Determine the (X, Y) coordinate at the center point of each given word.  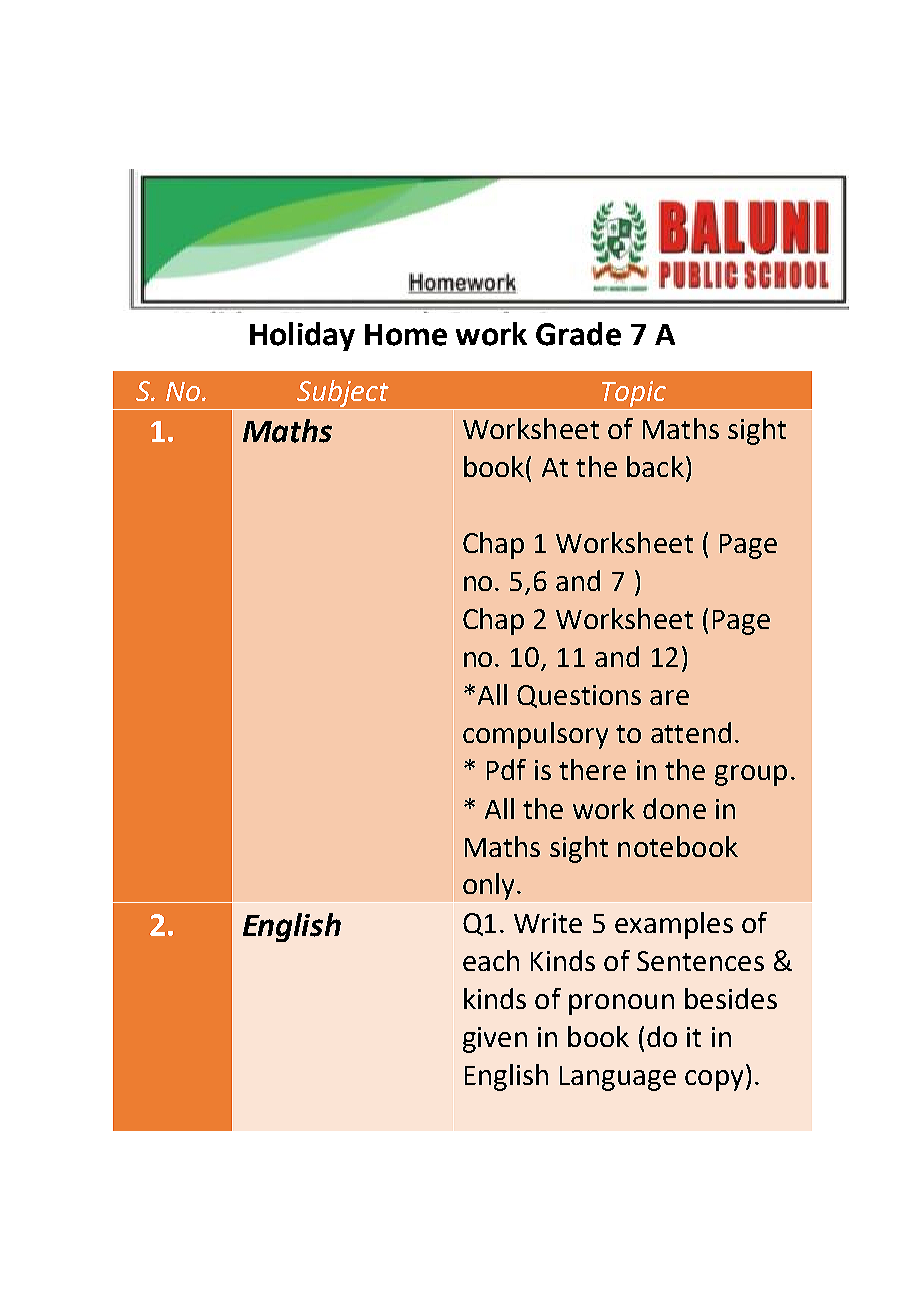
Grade (578, 334)
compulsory (535, 735)
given (495, 1040)
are (669, 697)
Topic (634, 394)
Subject (343, 393)
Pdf (506, 769)
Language (618, 1078)
